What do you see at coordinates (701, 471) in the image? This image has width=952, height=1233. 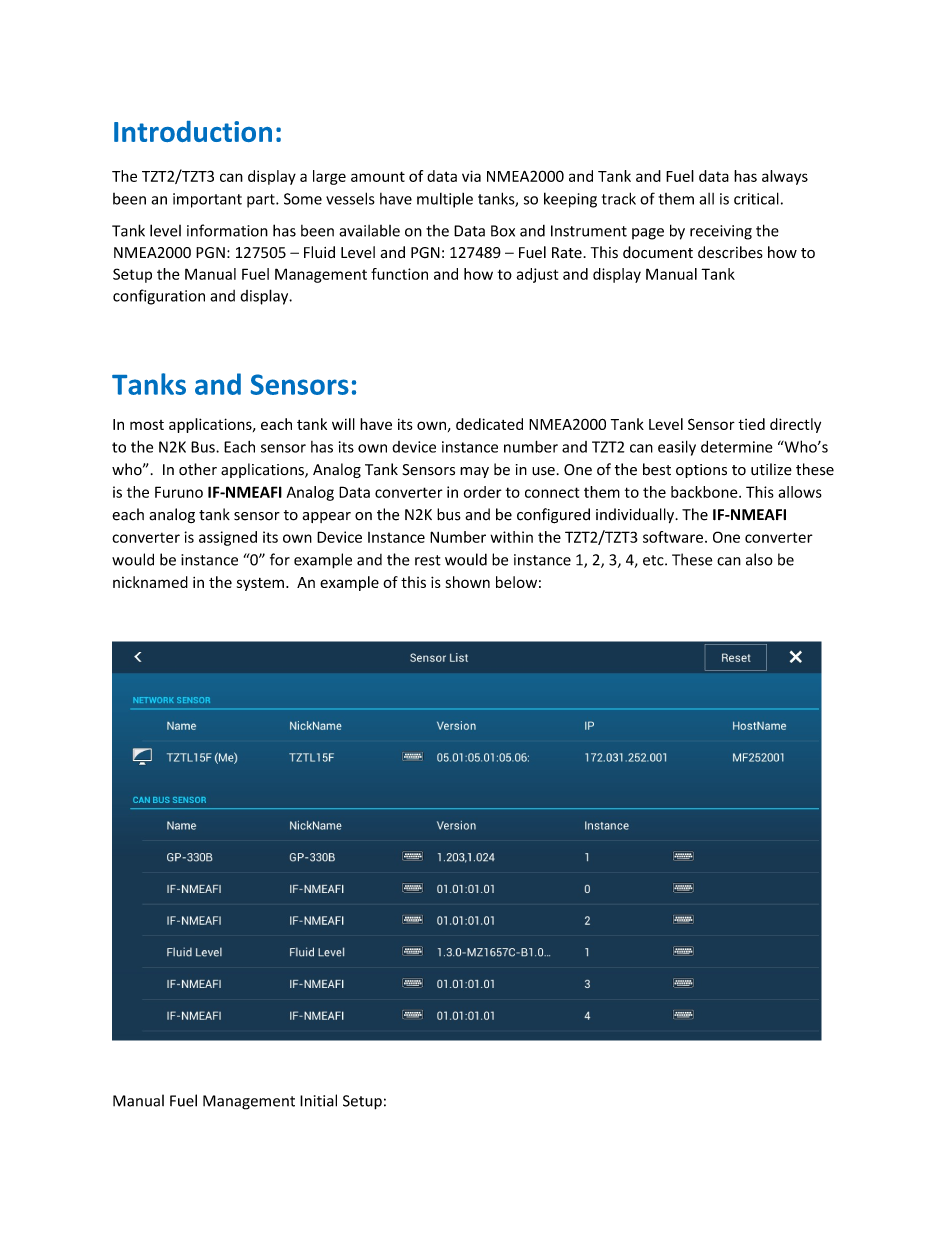 I see `options` at bounding box center [701, 471].
